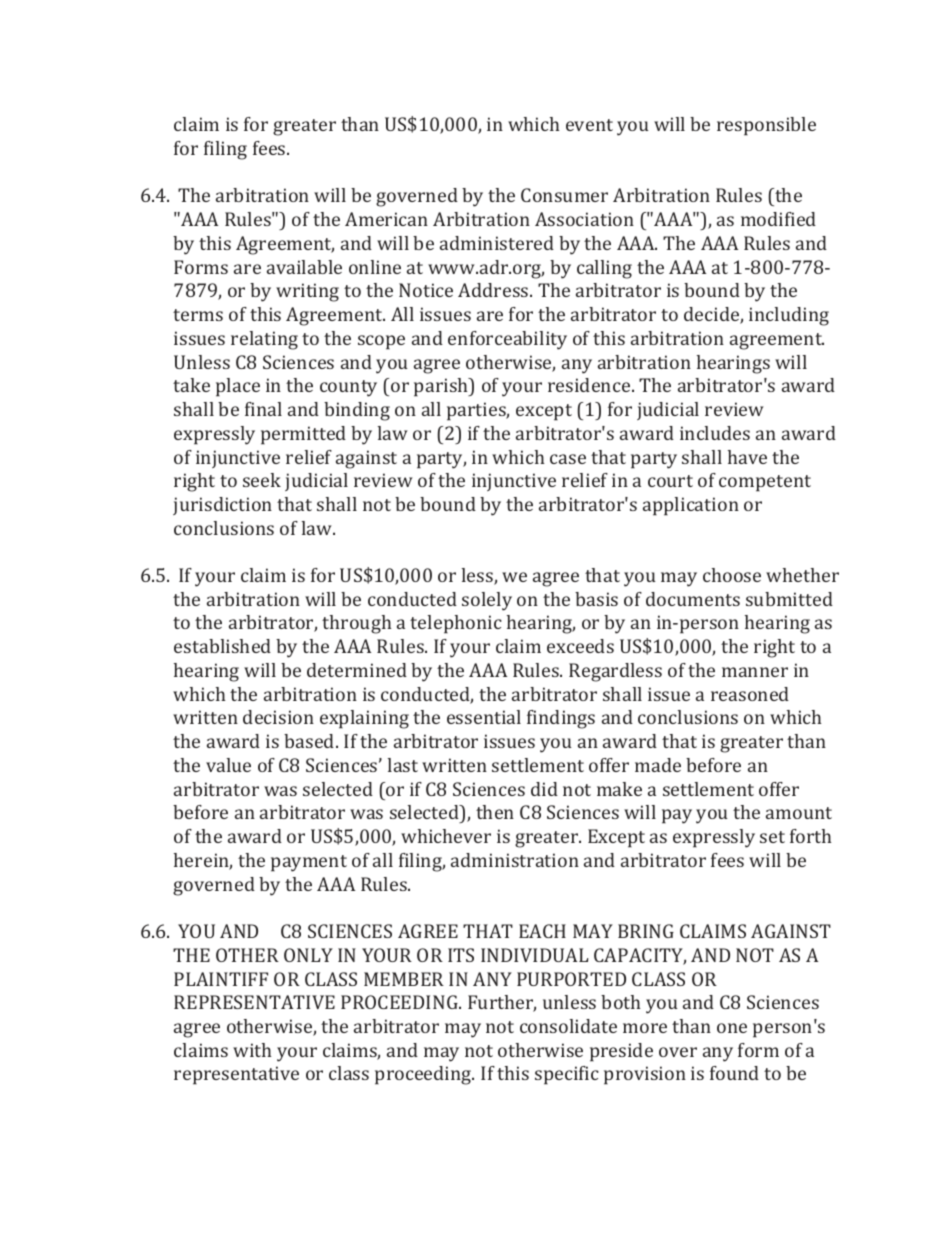 This image has height=1233, width=952. What do you see at coordinates (732, 575) in the image?
I see `choose` at bounding box center [732, 575].
